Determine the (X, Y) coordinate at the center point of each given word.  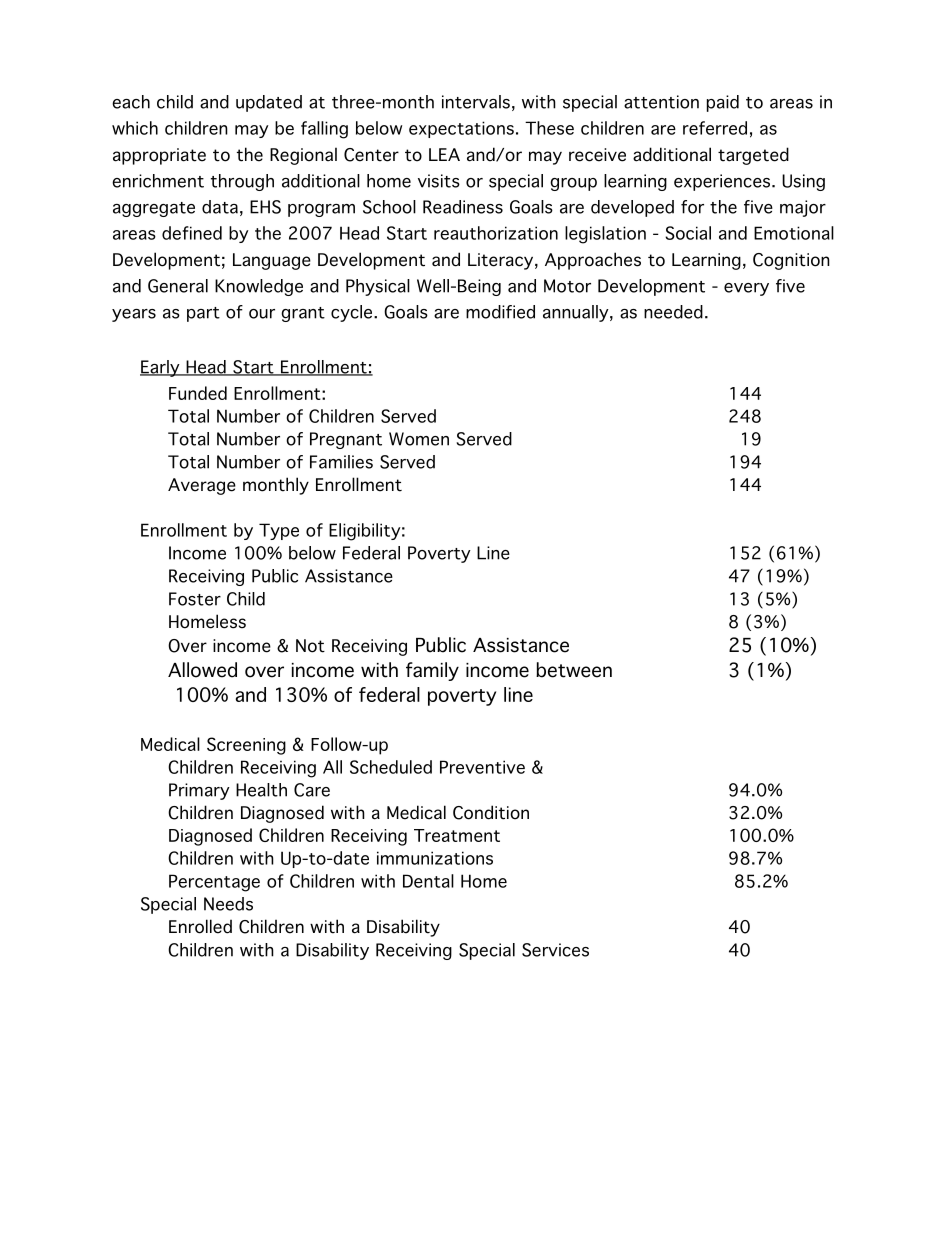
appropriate (159, 156)
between (574, 670)
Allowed (202, 670)
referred (715, 128)
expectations (461, 129)
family (432, 671)
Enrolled (200, 926)
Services (555, 950)
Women (419, 439)
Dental (428, 881)
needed (673, 312)
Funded (198, 393)
